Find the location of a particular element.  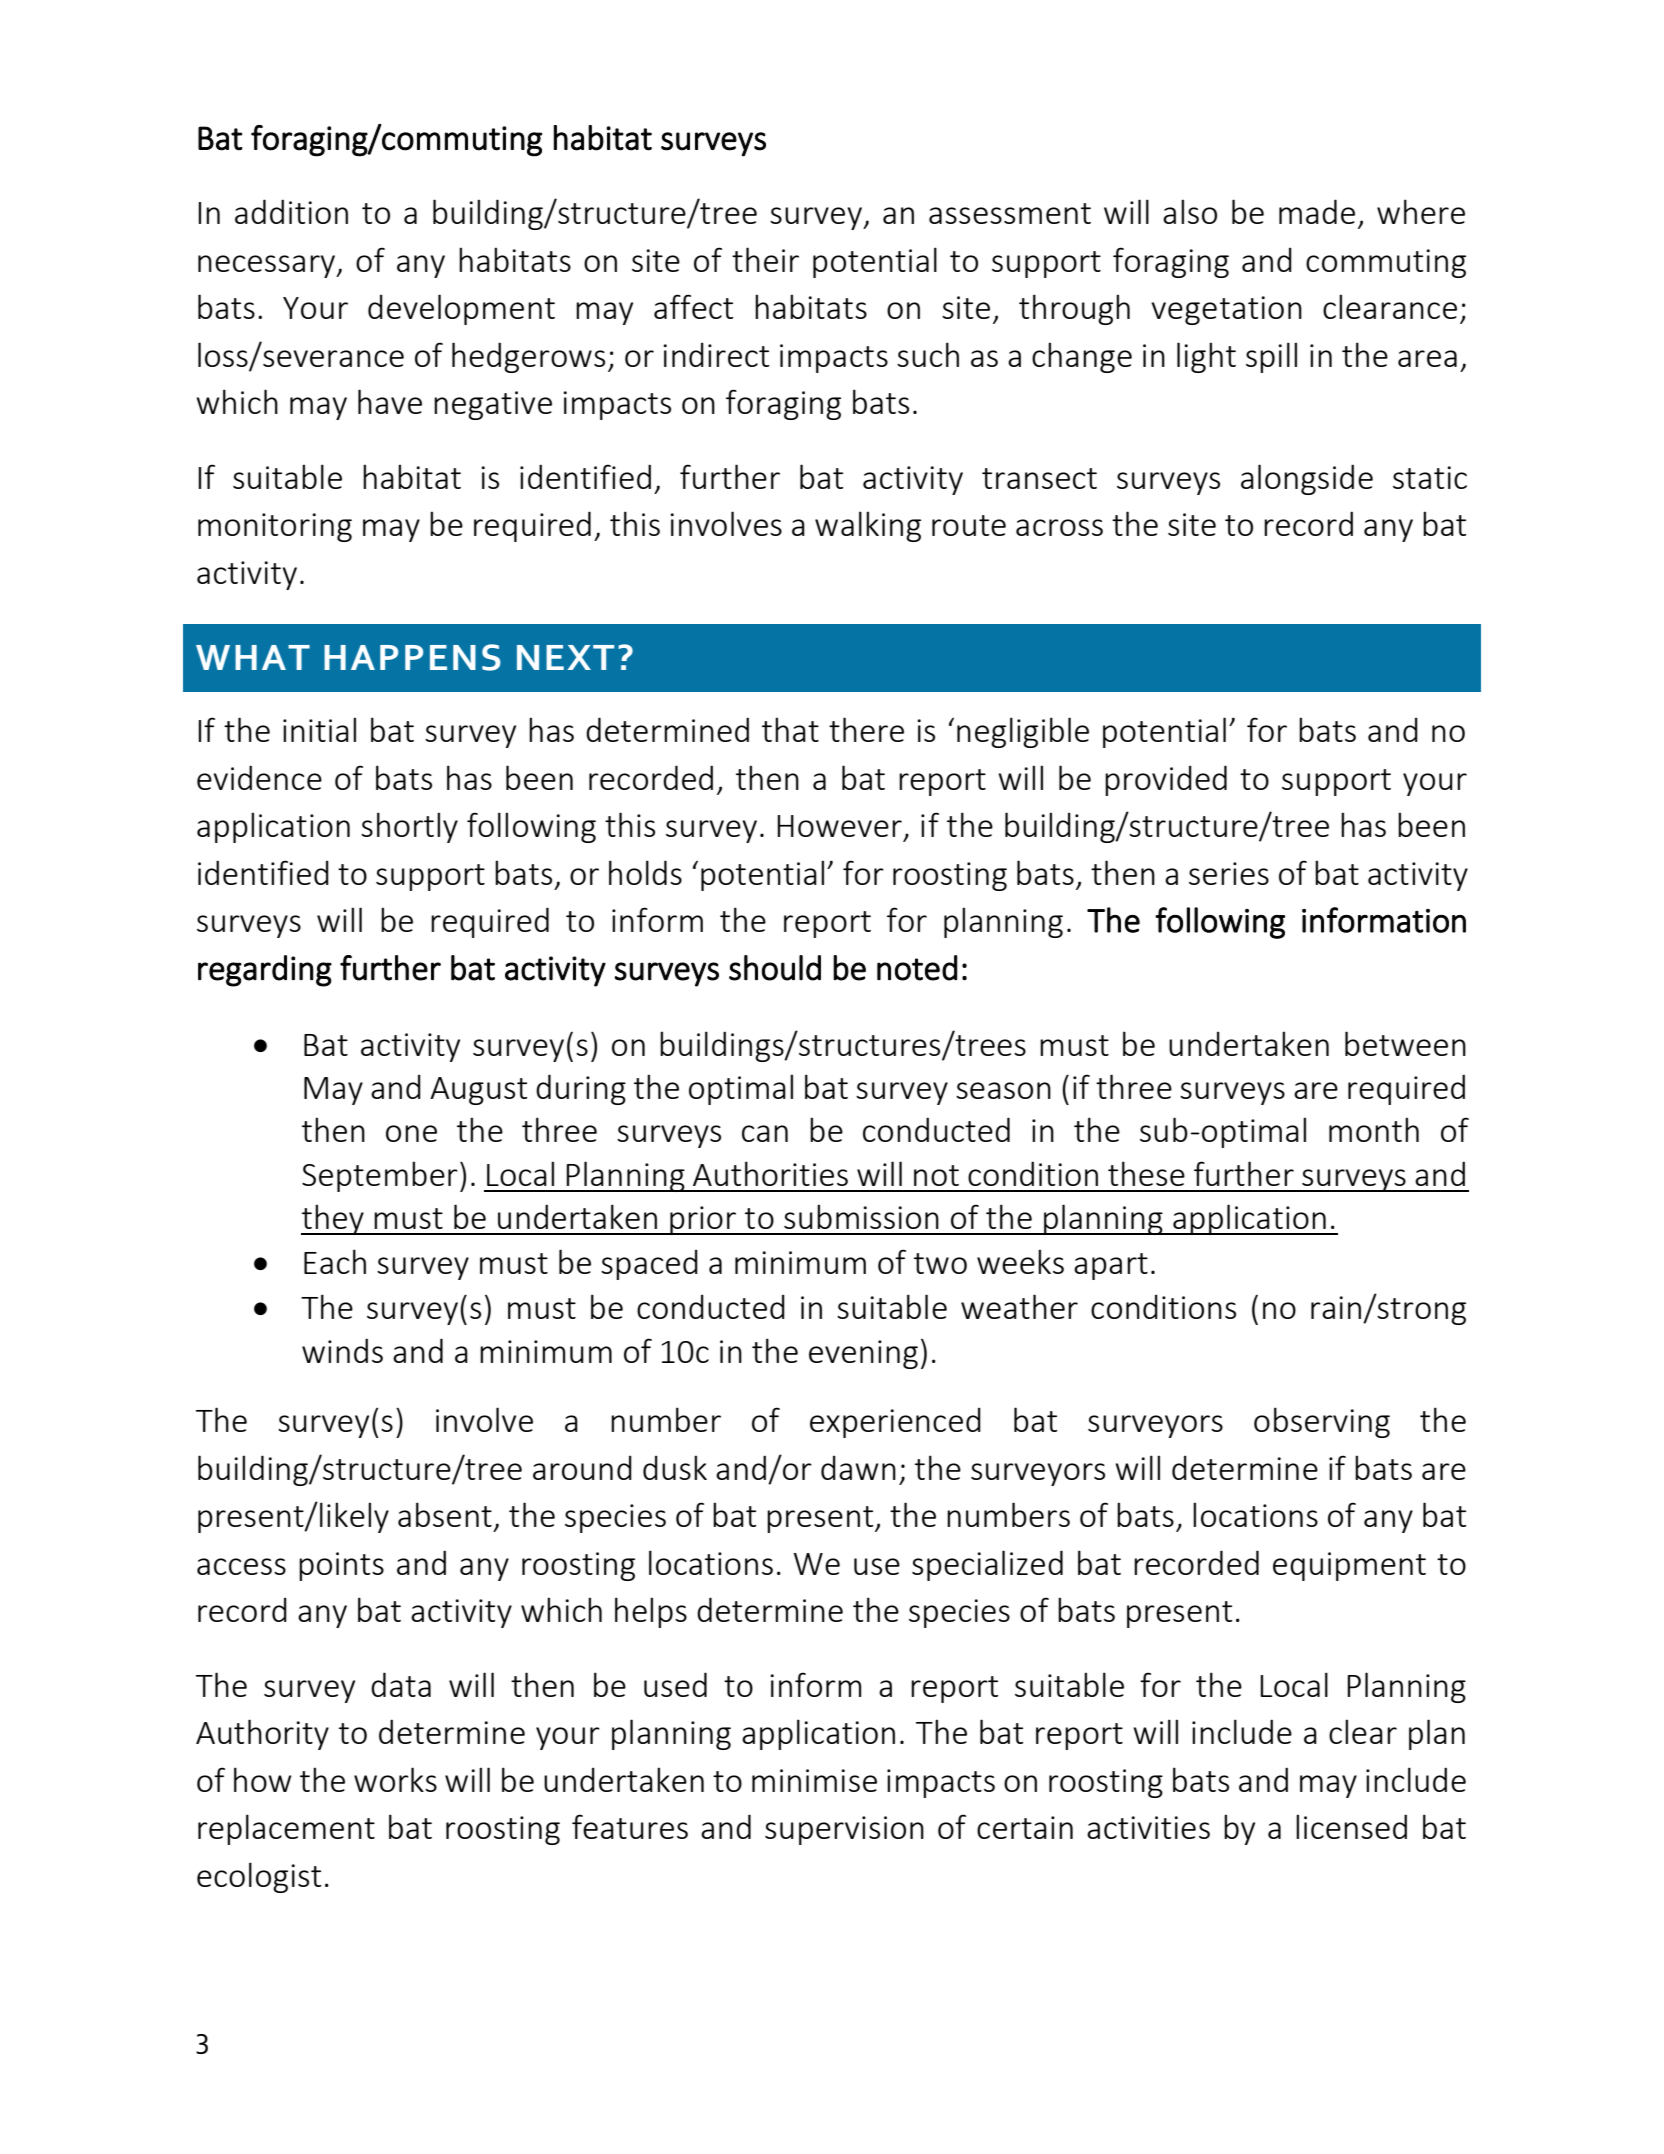

between is located at coordinates (1405, 1043).
